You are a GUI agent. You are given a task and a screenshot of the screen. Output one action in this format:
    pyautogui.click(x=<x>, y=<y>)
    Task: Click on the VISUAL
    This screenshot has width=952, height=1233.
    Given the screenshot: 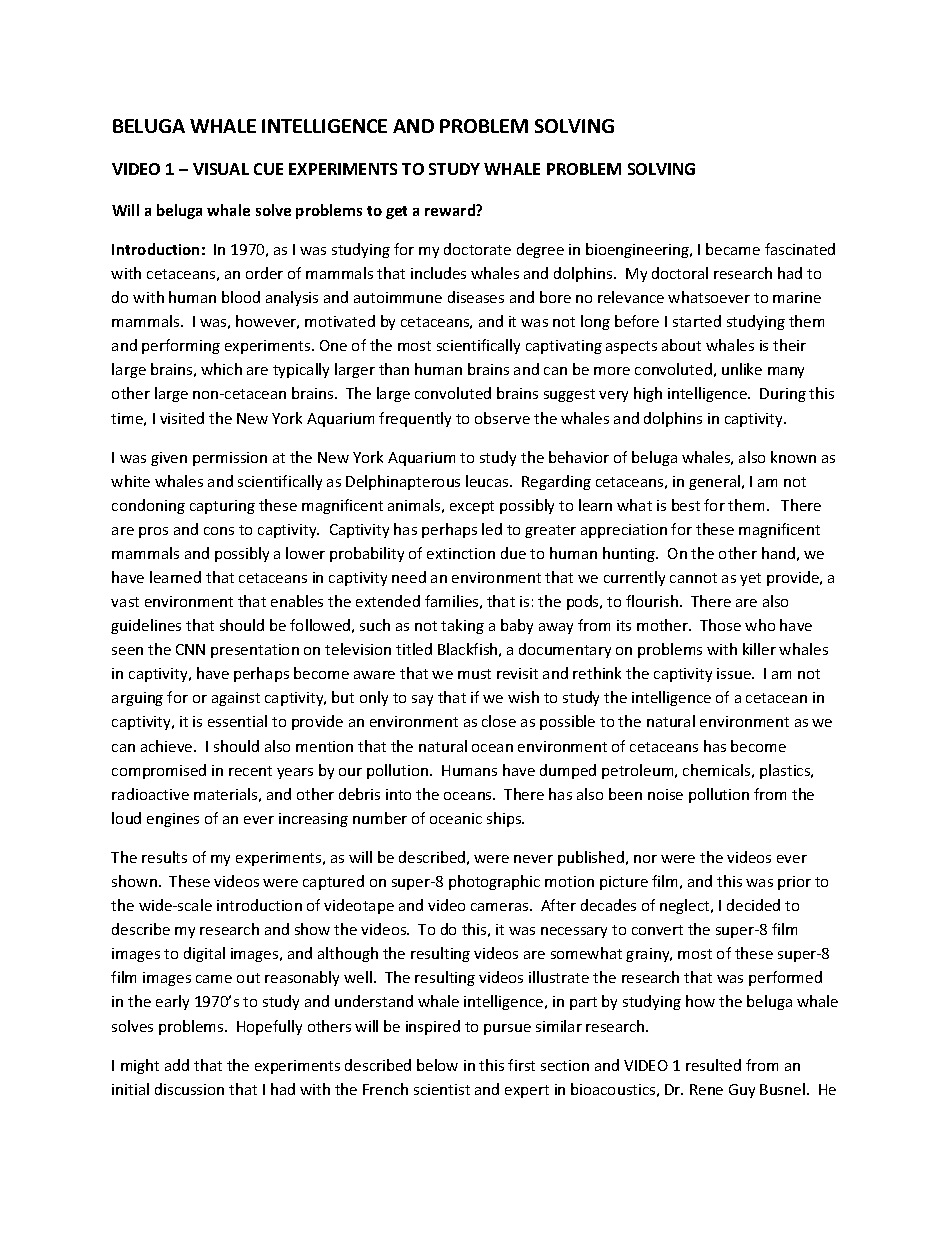 What is the action you would take?
    pyautogui.click(x=221, y=169)
